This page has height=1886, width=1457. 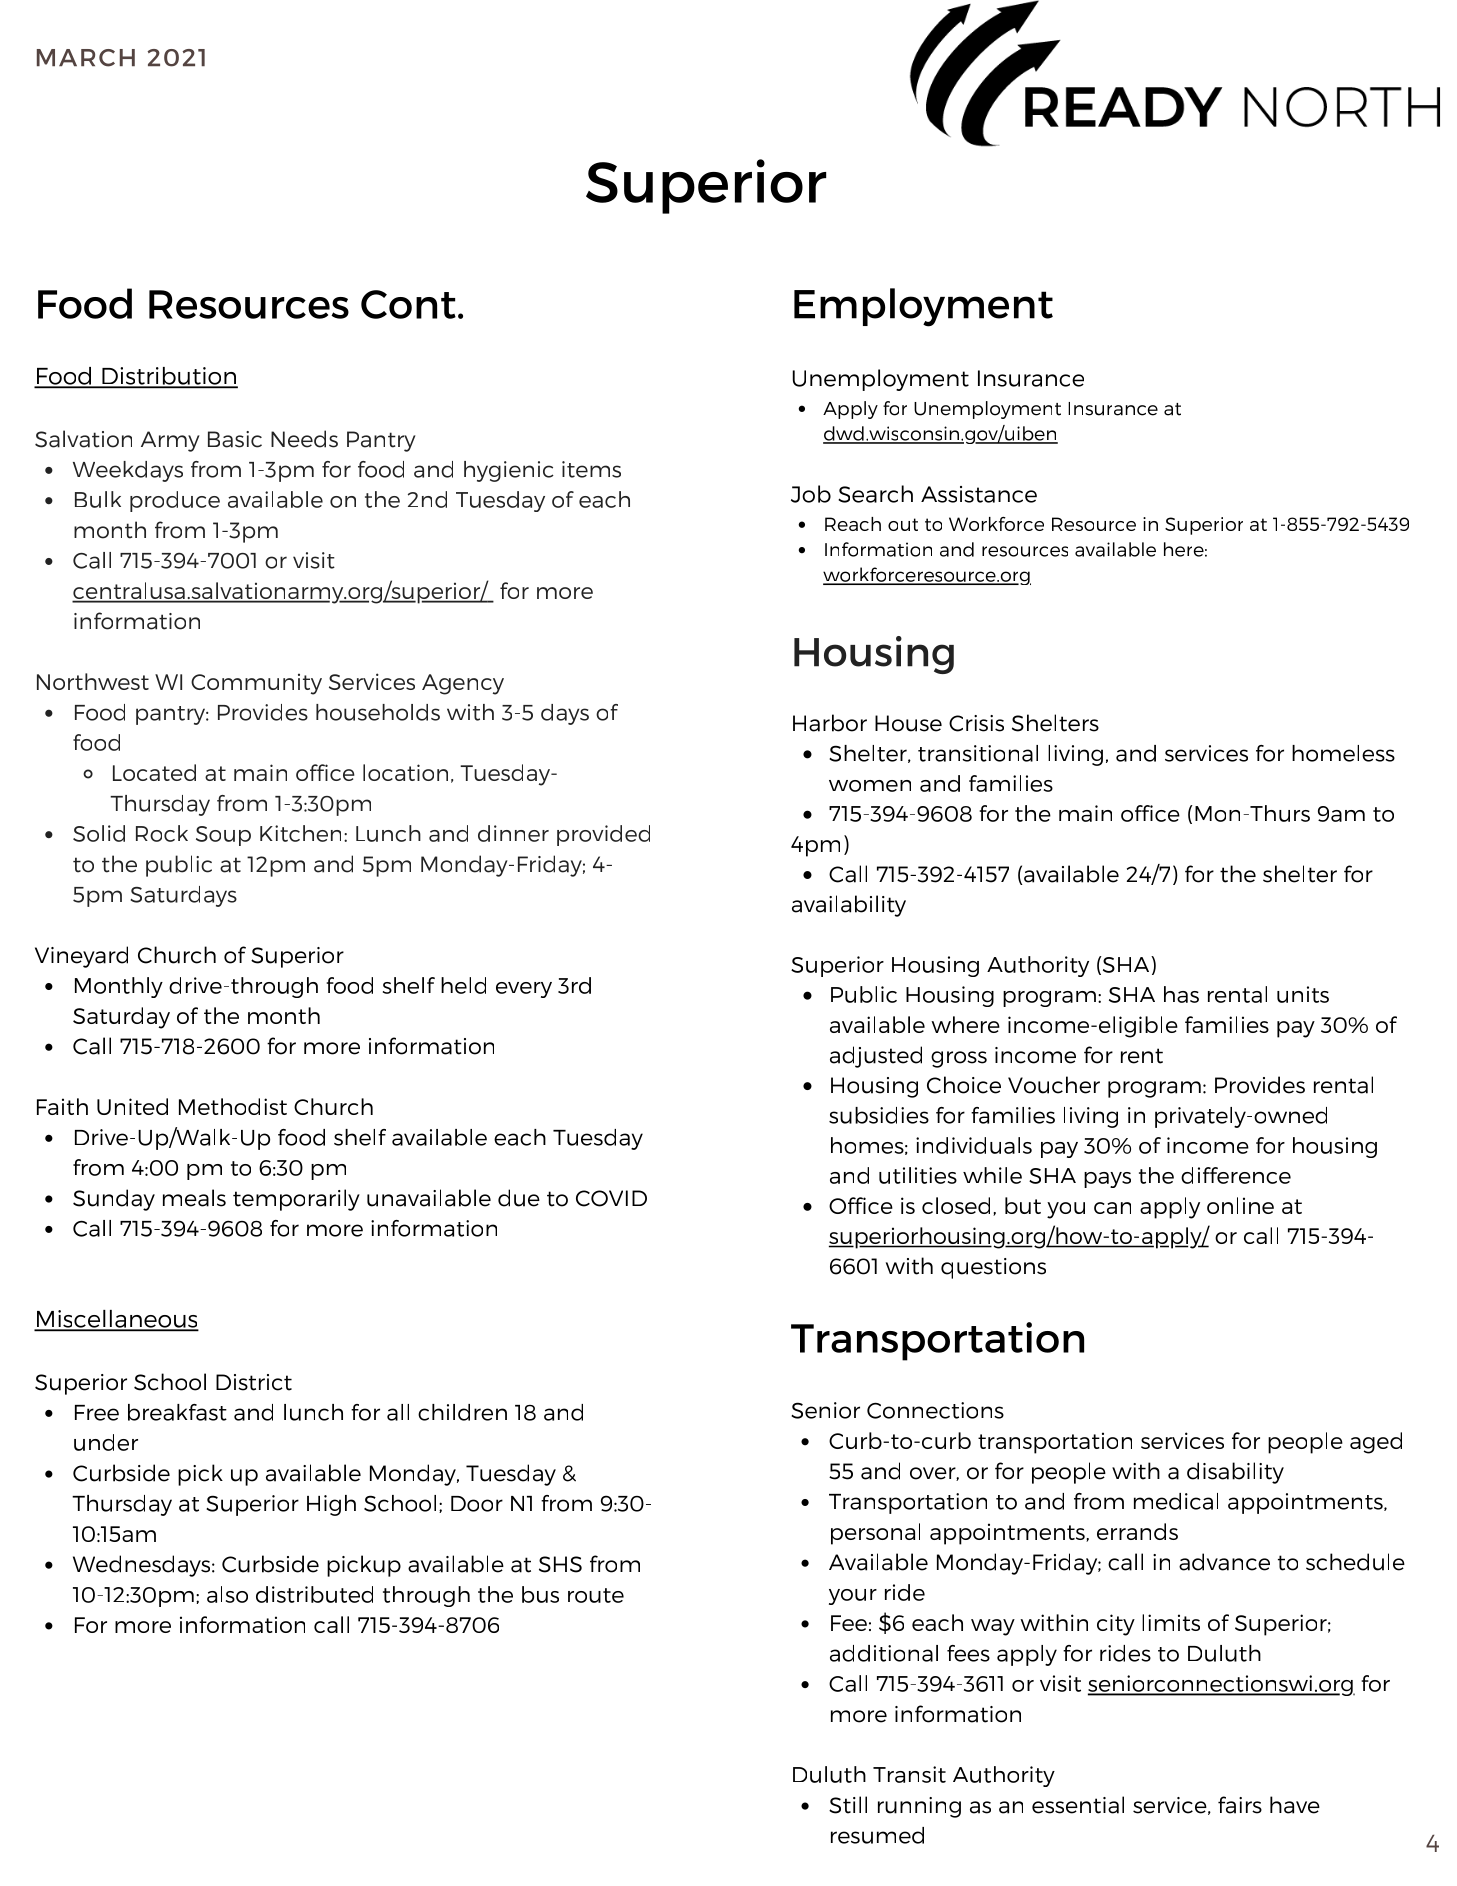 What do you see at coordinates (1235, 1473) in the page?
I see `disability` at bounding box center [1235, 1473].
